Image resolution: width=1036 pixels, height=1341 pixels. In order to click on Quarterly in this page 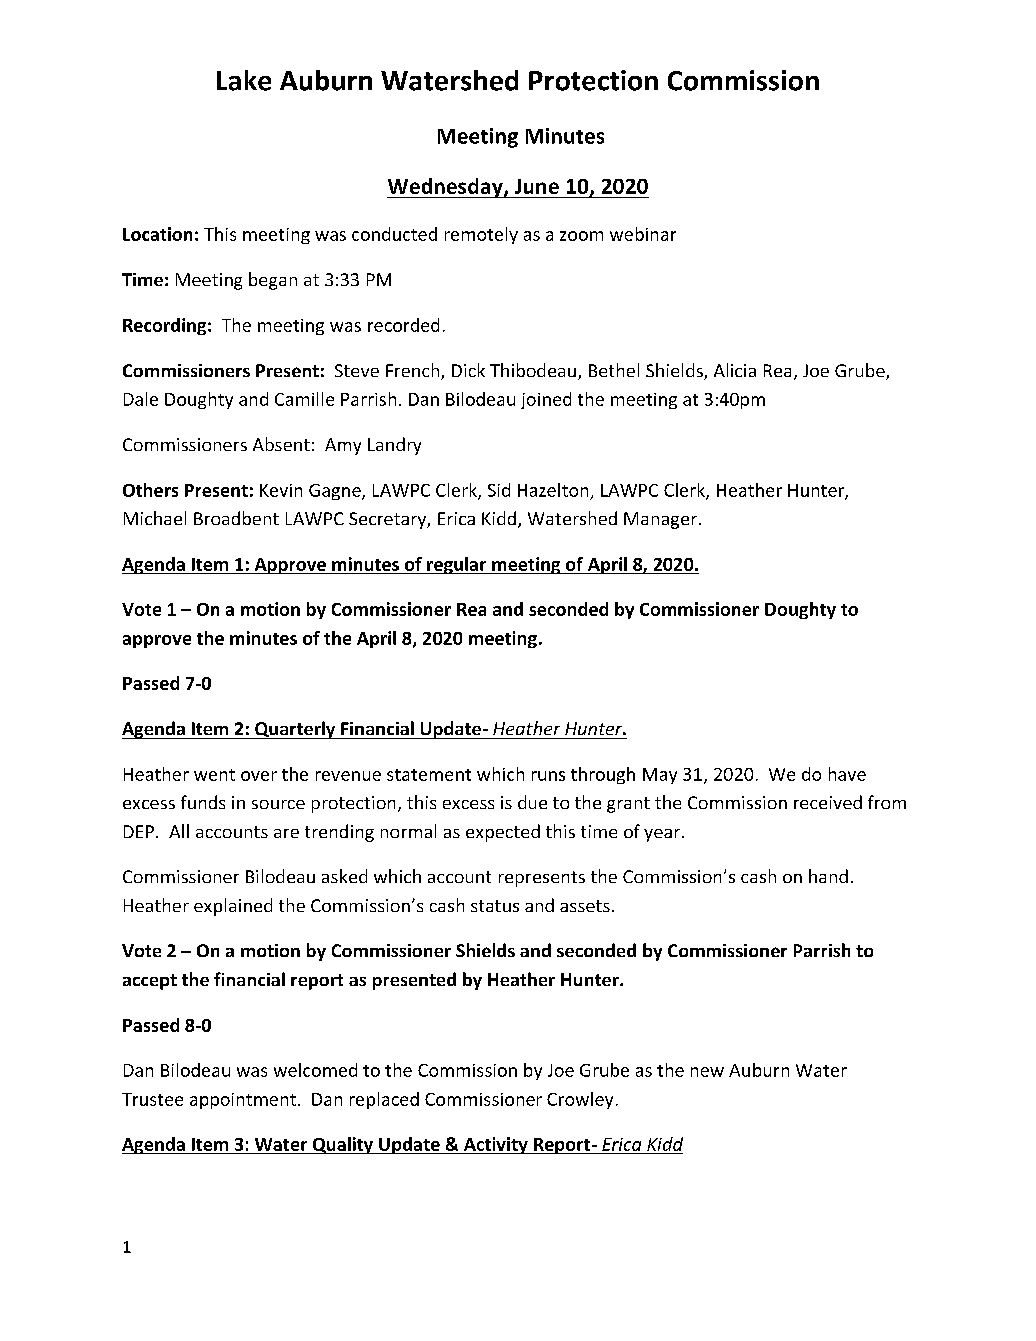, I will do `click(295, 730)`.
